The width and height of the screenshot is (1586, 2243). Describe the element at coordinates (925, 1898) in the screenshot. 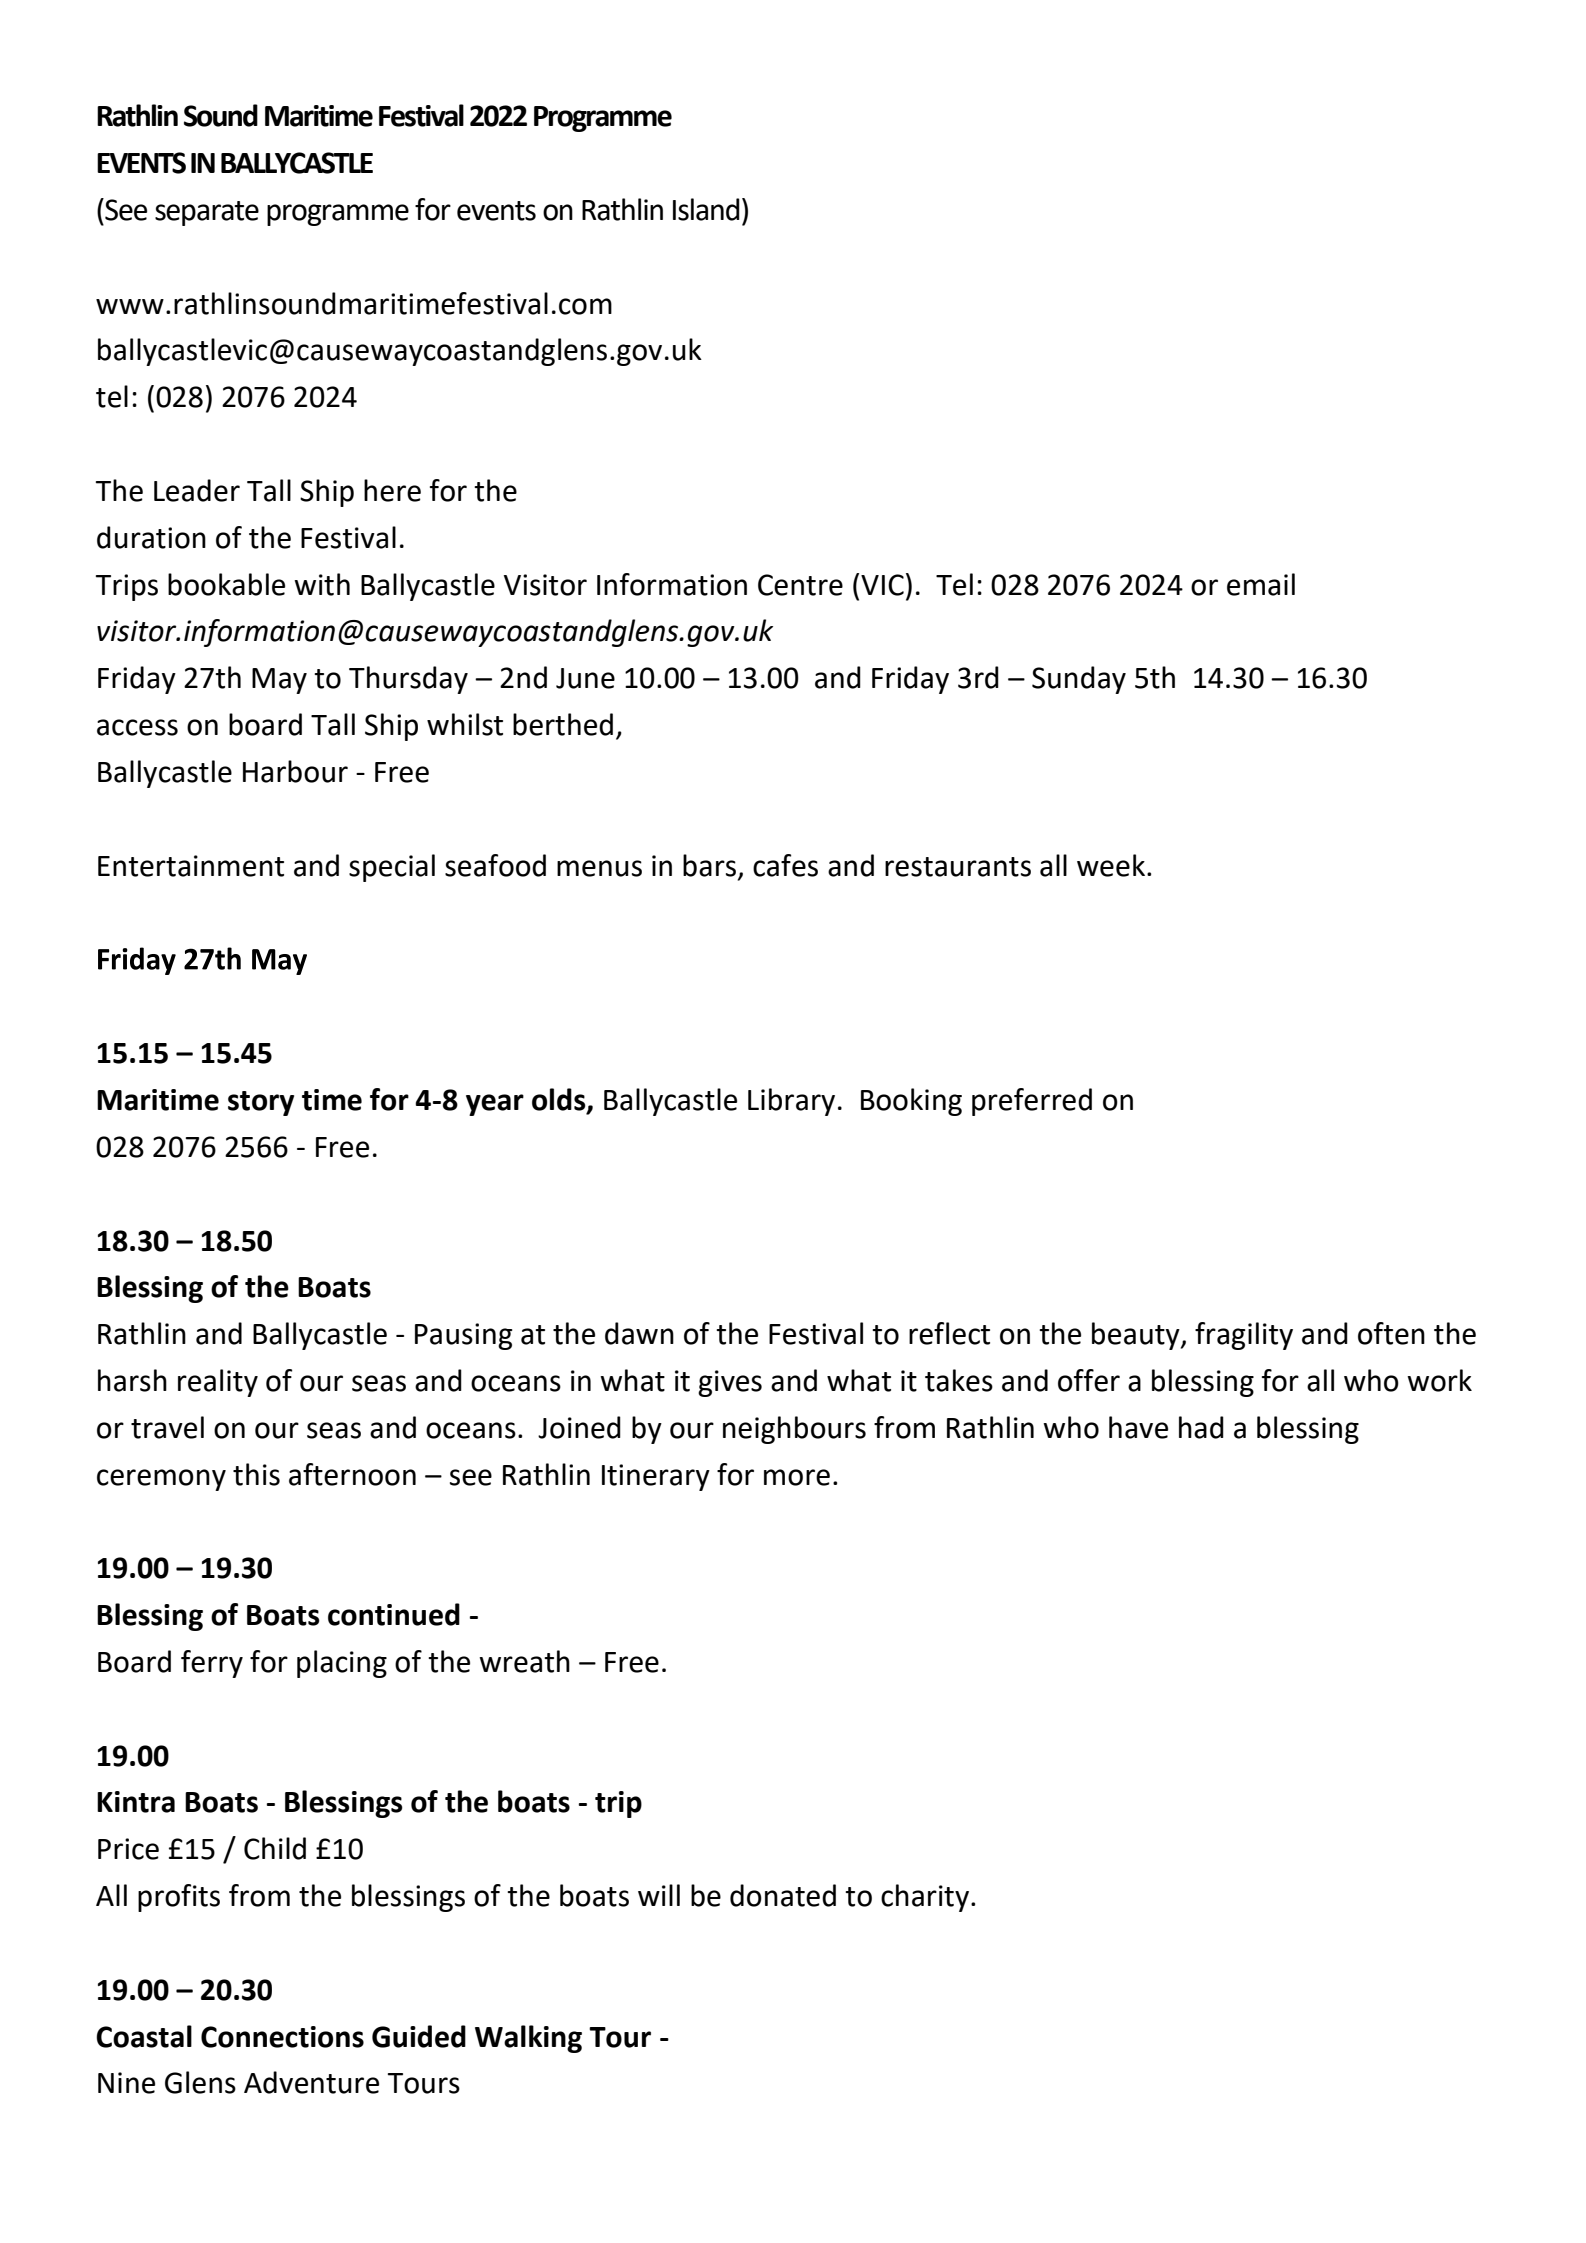

I see `charity` at that location.
